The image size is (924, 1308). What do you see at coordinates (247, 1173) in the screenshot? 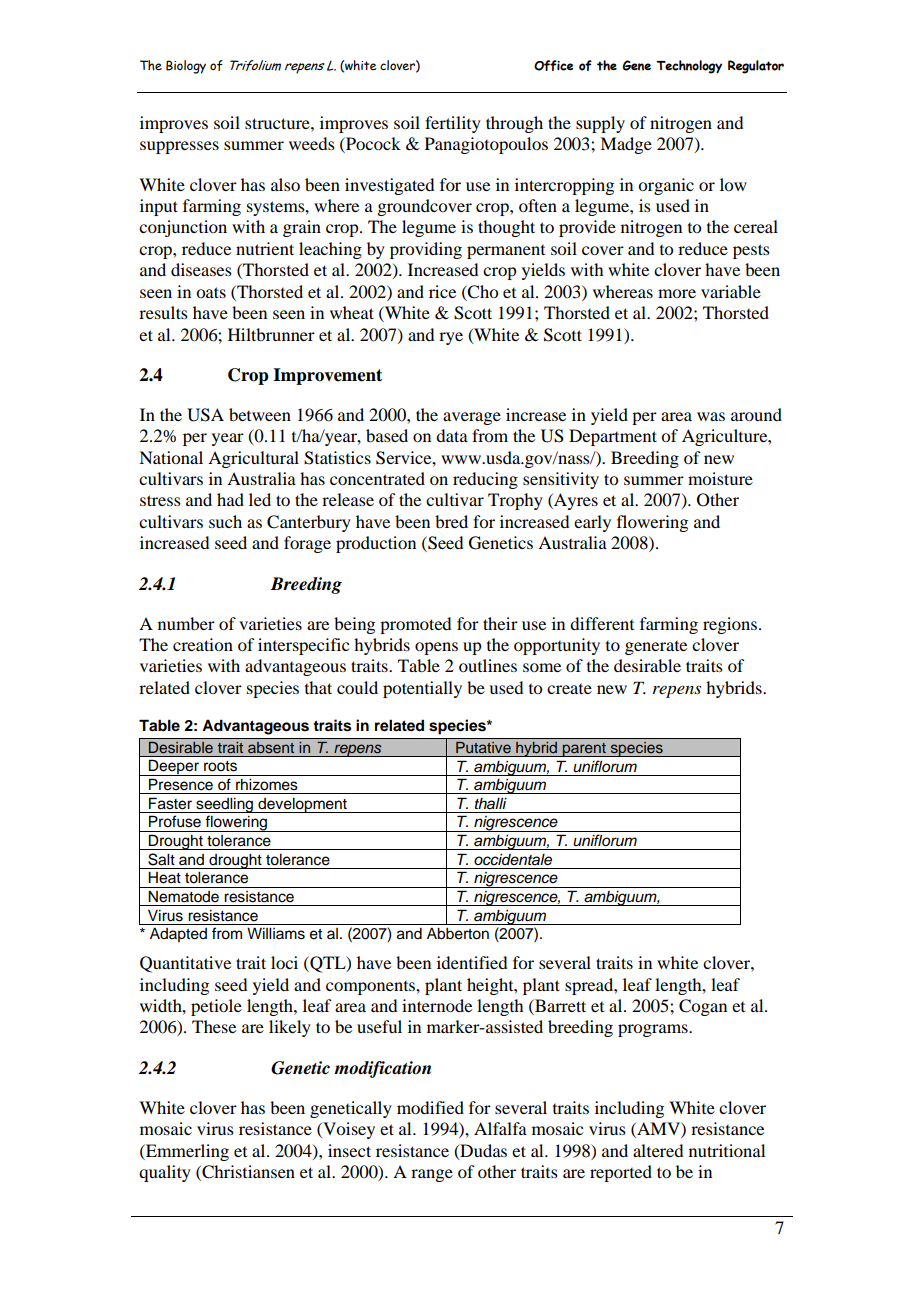
I see `Christiansen` at bounding box center [247, 1173].
